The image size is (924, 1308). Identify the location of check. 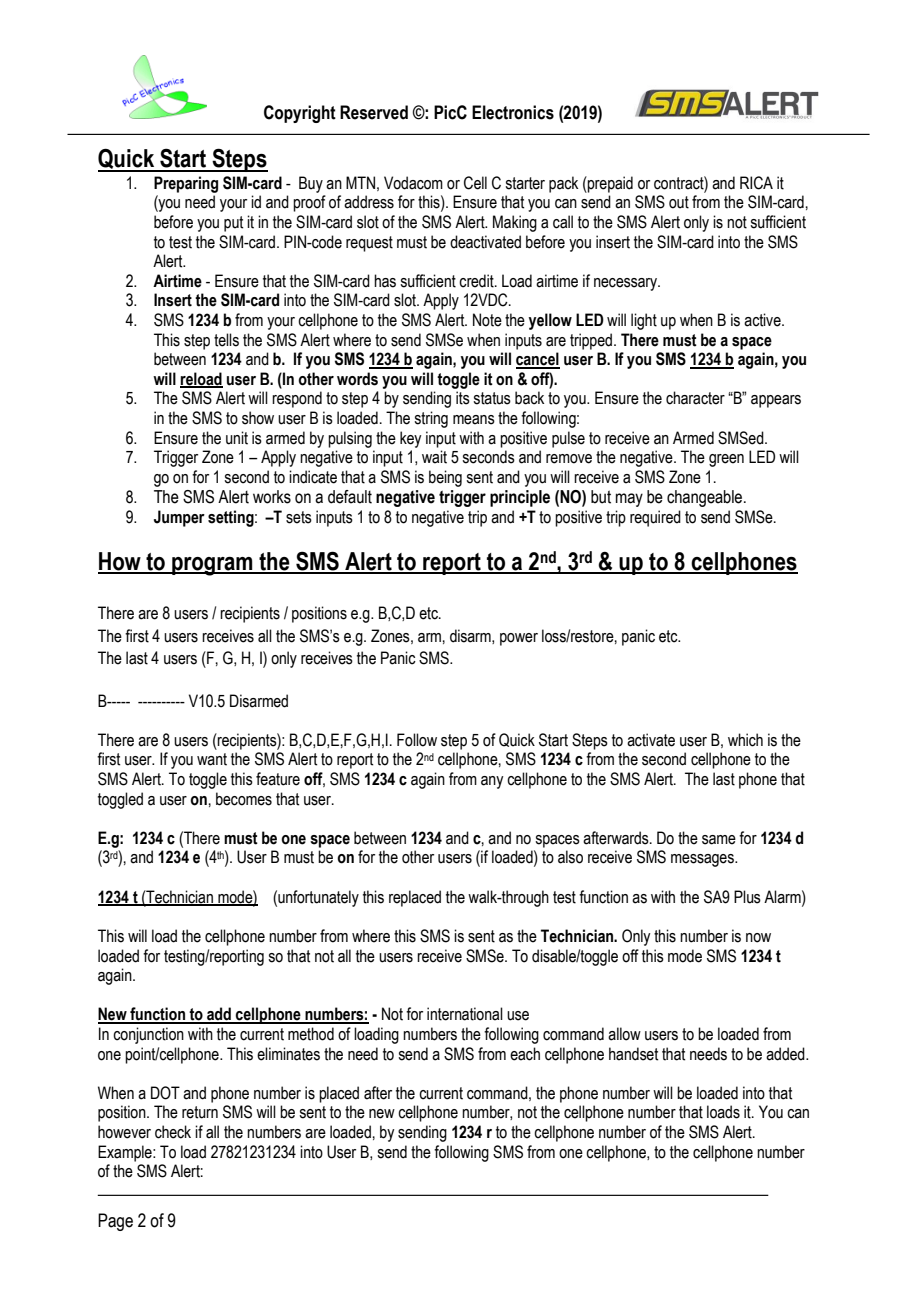
(173, 1132).
